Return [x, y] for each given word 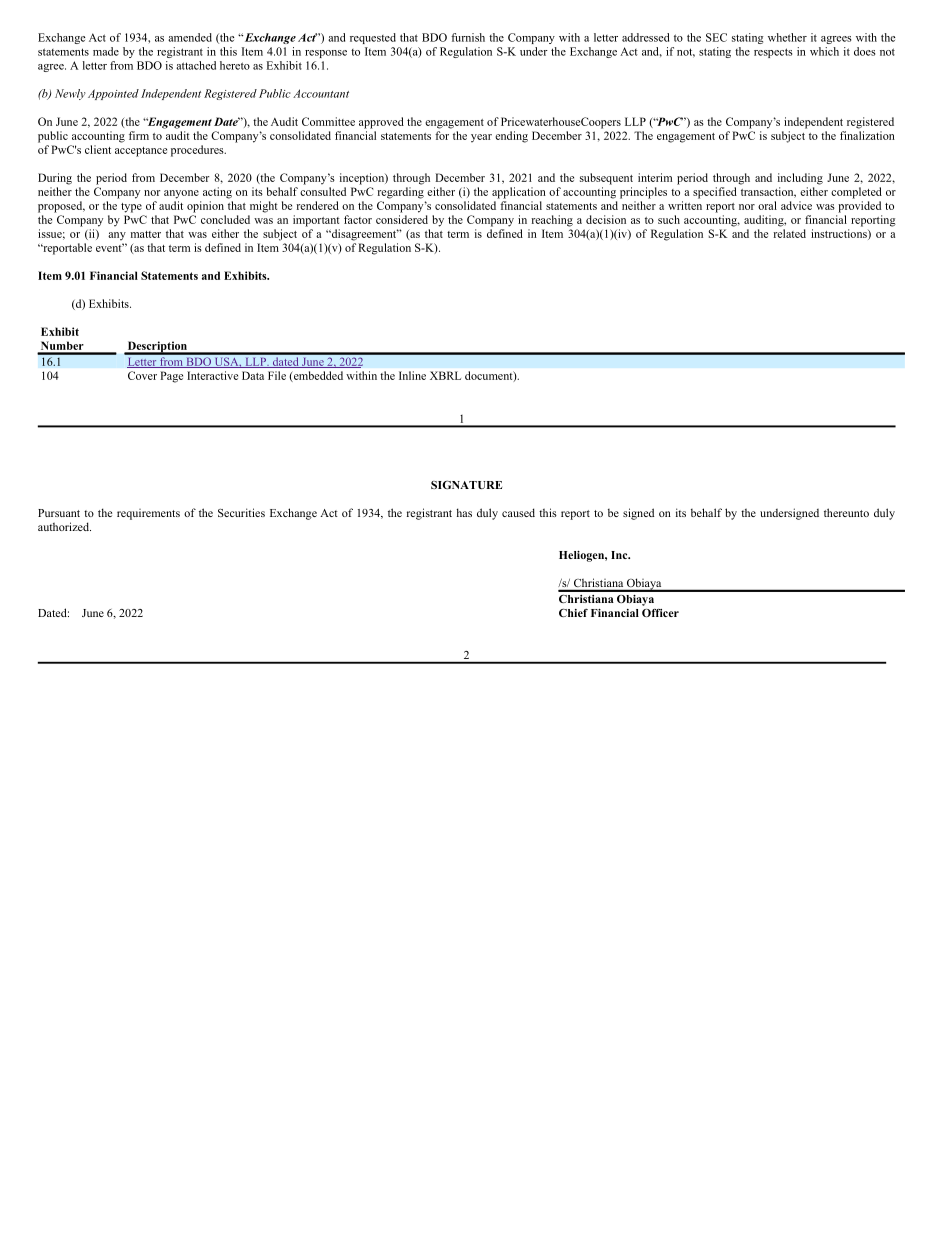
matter [146, 234]
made [106, 51]
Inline [412, 375]
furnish [468, 37]
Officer [660, 613]
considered [402, 219]
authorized [64, 526]
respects [773, 53]
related [789, 233]
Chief [573, 613]
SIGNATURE [466, 484]
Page [172, 377]
